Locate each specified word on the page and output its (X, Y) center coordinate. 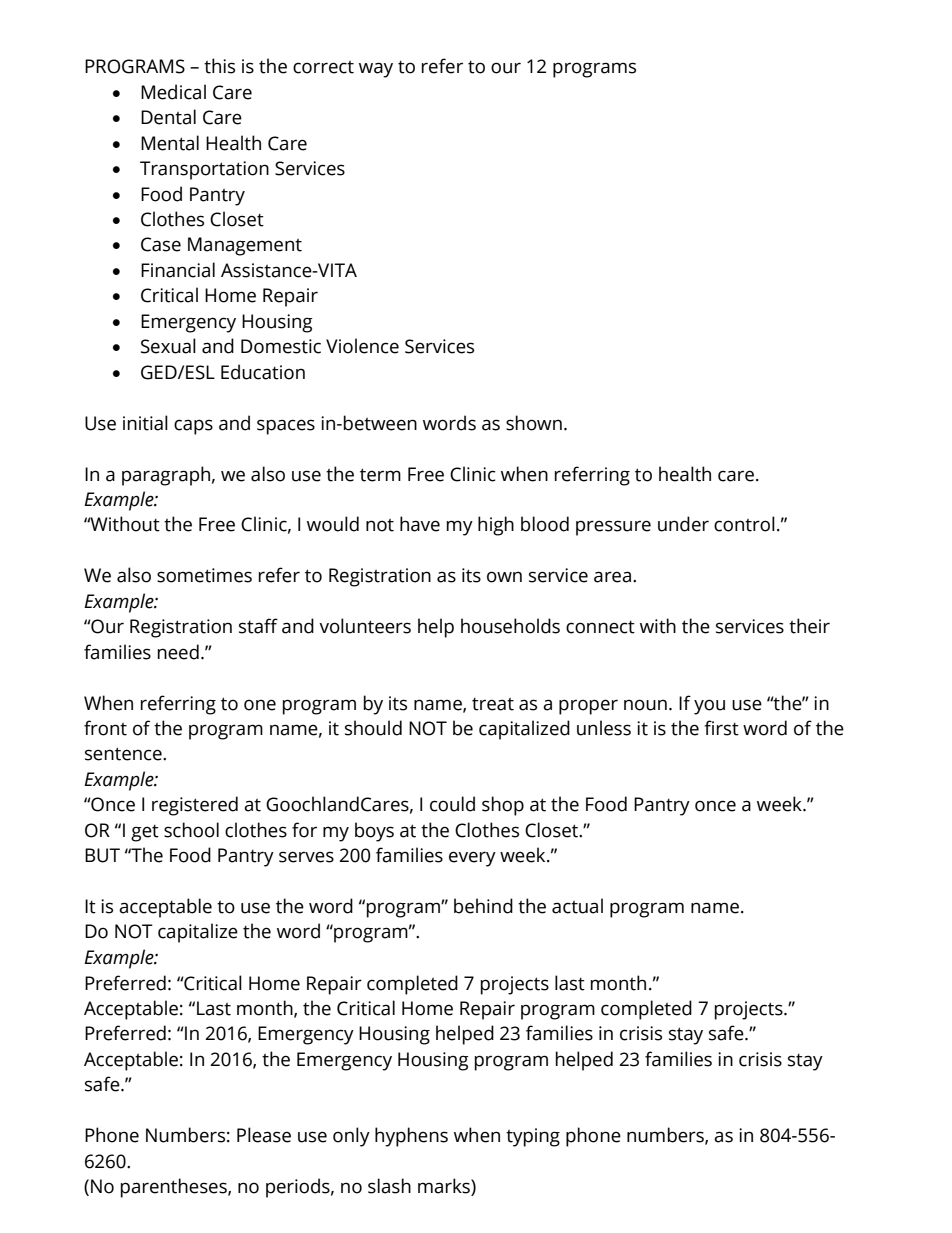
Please (264, 1135)
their (809, 626)
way (376, 70)
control (744, 524)
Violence (362, 346)
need (178, 652)
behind (483, 906)
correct (323, 67)
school (191, 830)
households (510, 626)
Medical (173, 92)
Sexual (168, 346)
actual (577, 906)
